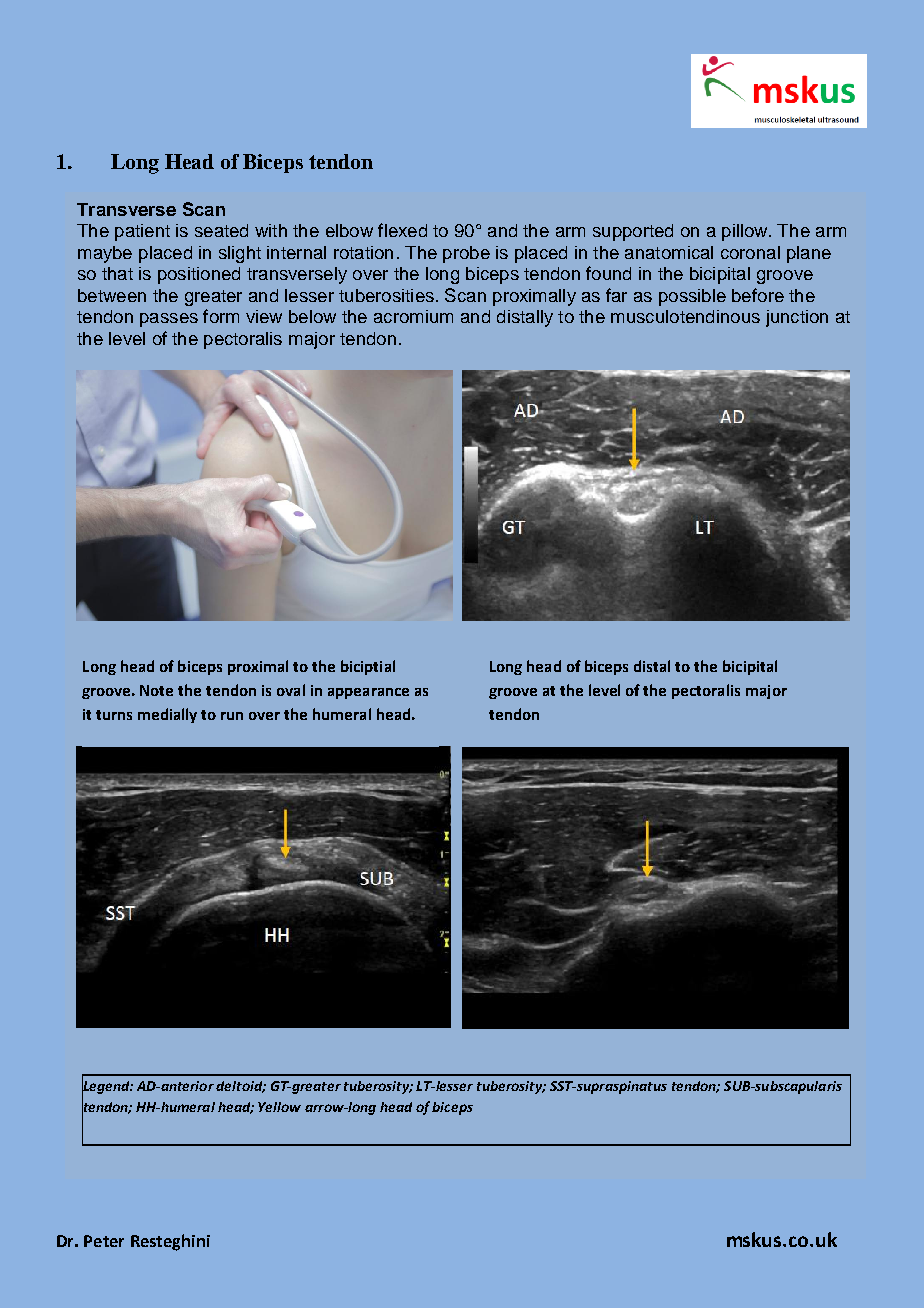 This document has width=924, height=1308. What do you see at coordinates (167, 715) in the document?
I see `medially` at bounding box center [167, 715].
